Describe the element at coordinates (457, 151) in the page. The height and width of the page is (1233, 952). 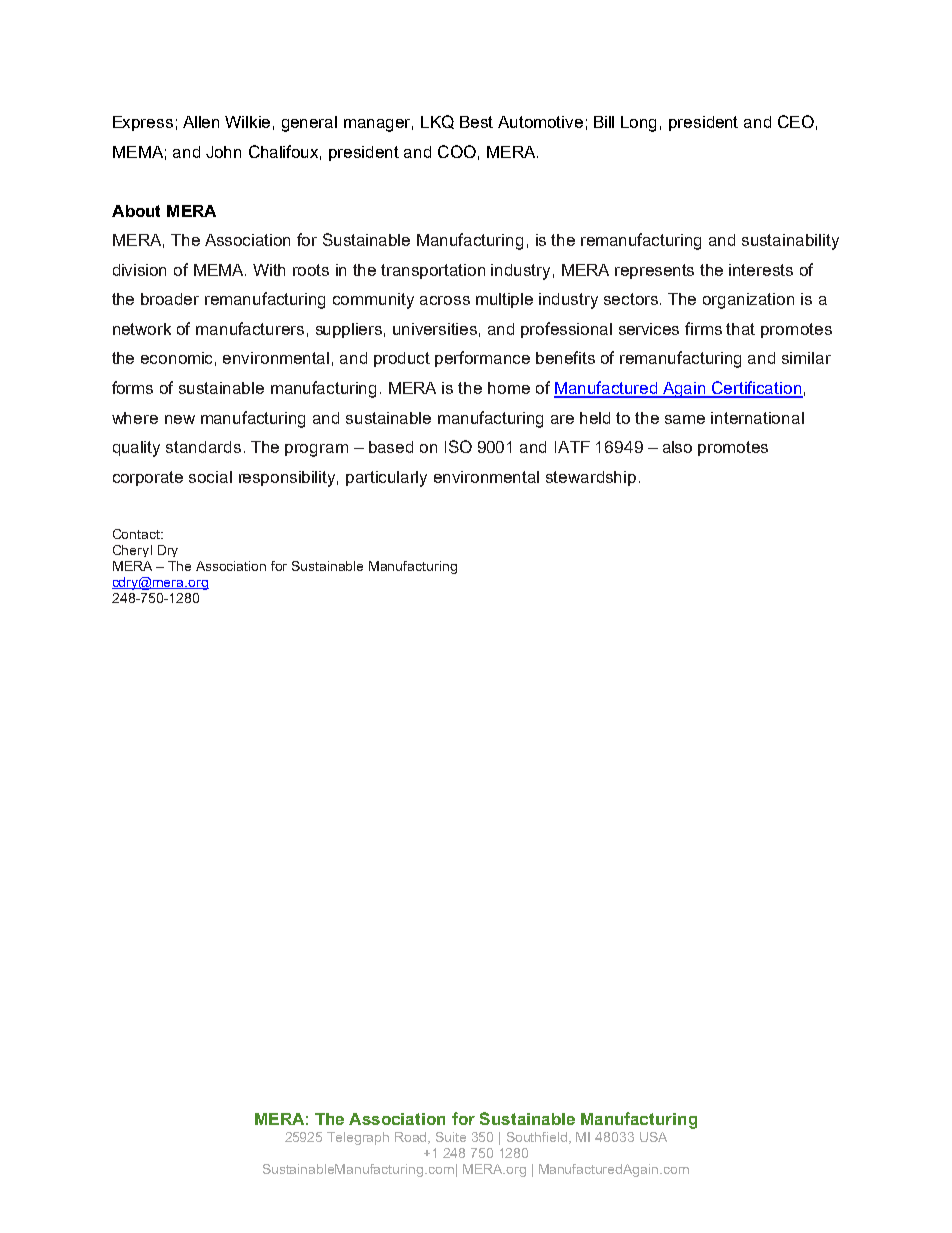
I see `COO` at that location.
